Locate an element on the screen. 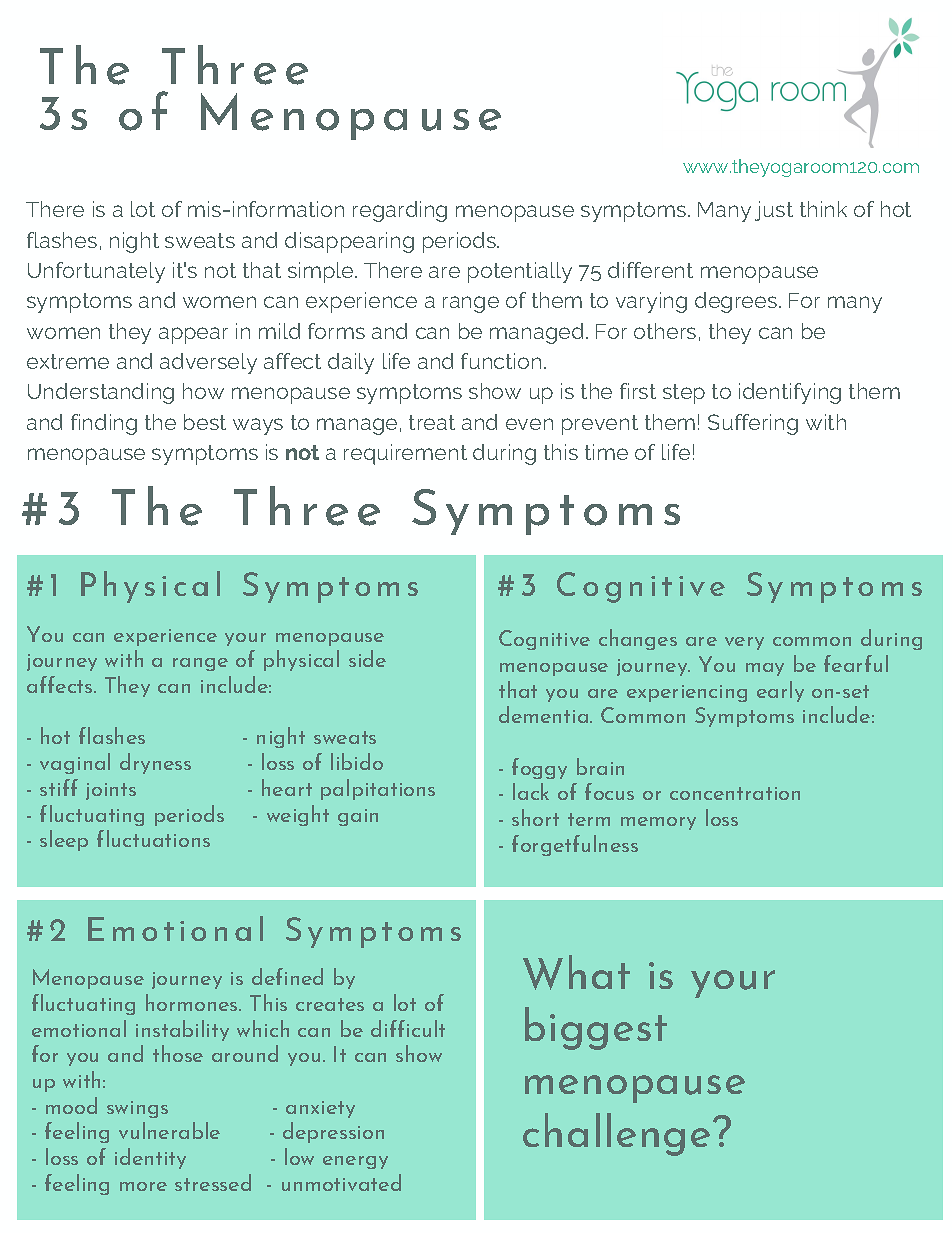 The width and height of the screenshot is (952, 1233). energy is located at coordinates (355, 1162).
